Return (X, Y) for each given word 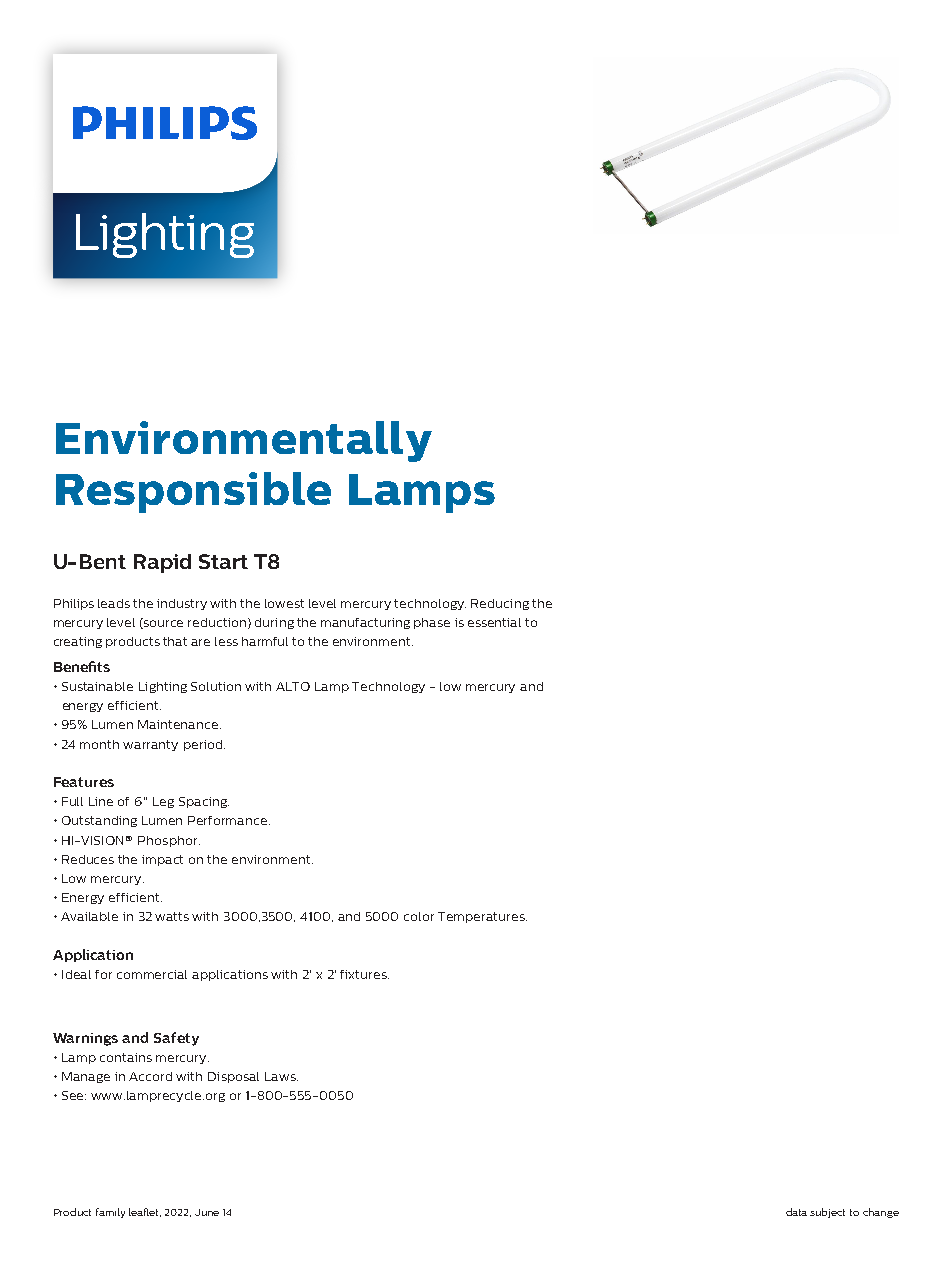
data (796, 1212)
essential (494, 622)
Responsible (193, 492)
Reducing (500, 604)
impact (162, 860)
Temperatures (482, 917)
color (419, 916)
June (207, 1212)
